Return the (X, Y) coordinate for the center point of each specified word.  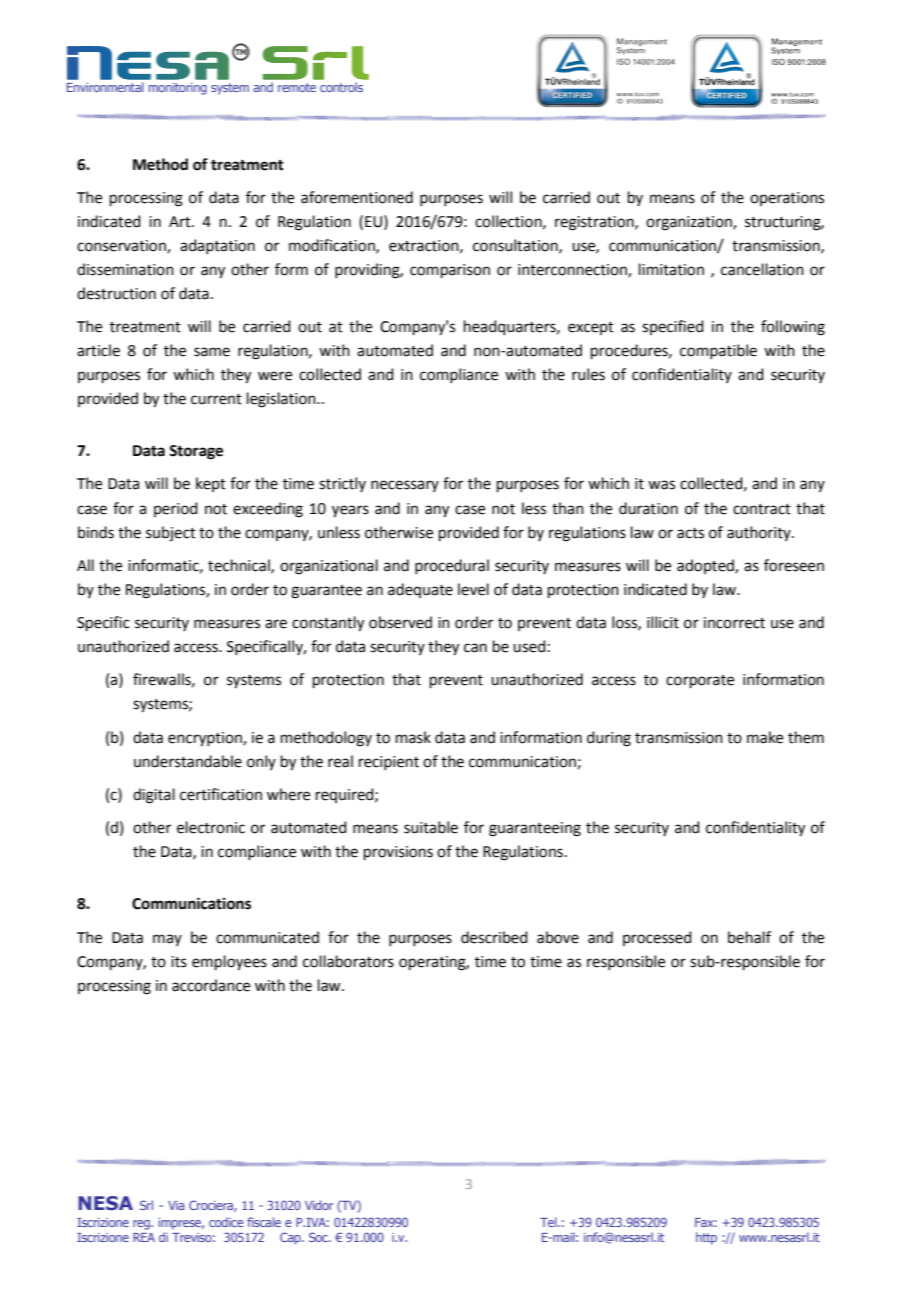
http (706, 1238)
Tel (549, 1222)
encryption (206, 739)
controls (341, 87)
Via (176, 1205)
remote (297, 87)
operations (787, 199)
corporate (700, 681)
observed (400, 622)
